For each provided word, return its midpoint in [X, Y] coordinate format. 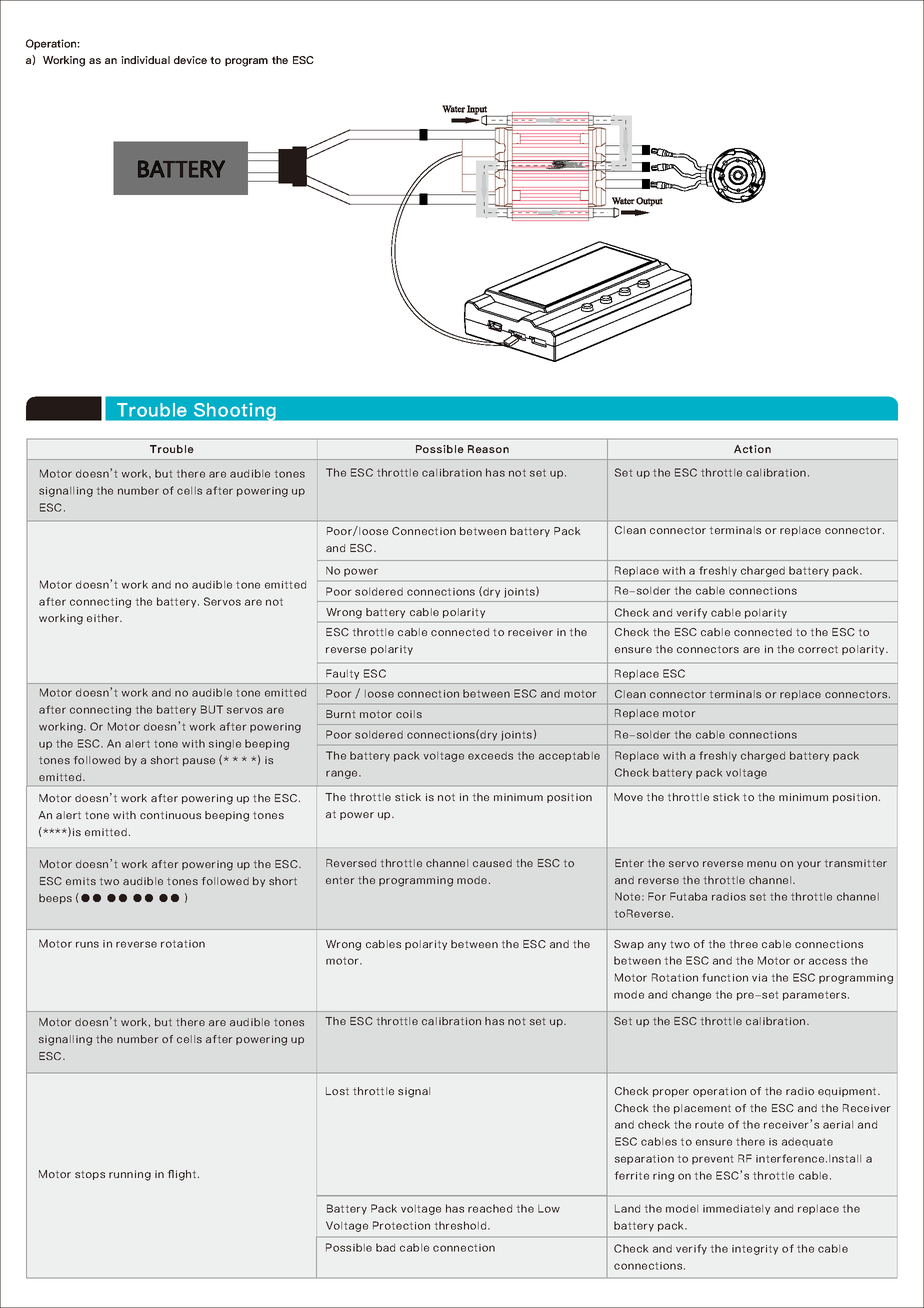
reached [490, 1208]
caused [492, 863]
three [744, 944]
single [225, 745]
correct [818, 649]
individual [145, 60]
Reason [488, 449]
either [104, 618]
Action [752, 449]
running [130, 1175]
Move [628, 797]
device [190, 60]
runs [87, 944]
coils [409, 714]
